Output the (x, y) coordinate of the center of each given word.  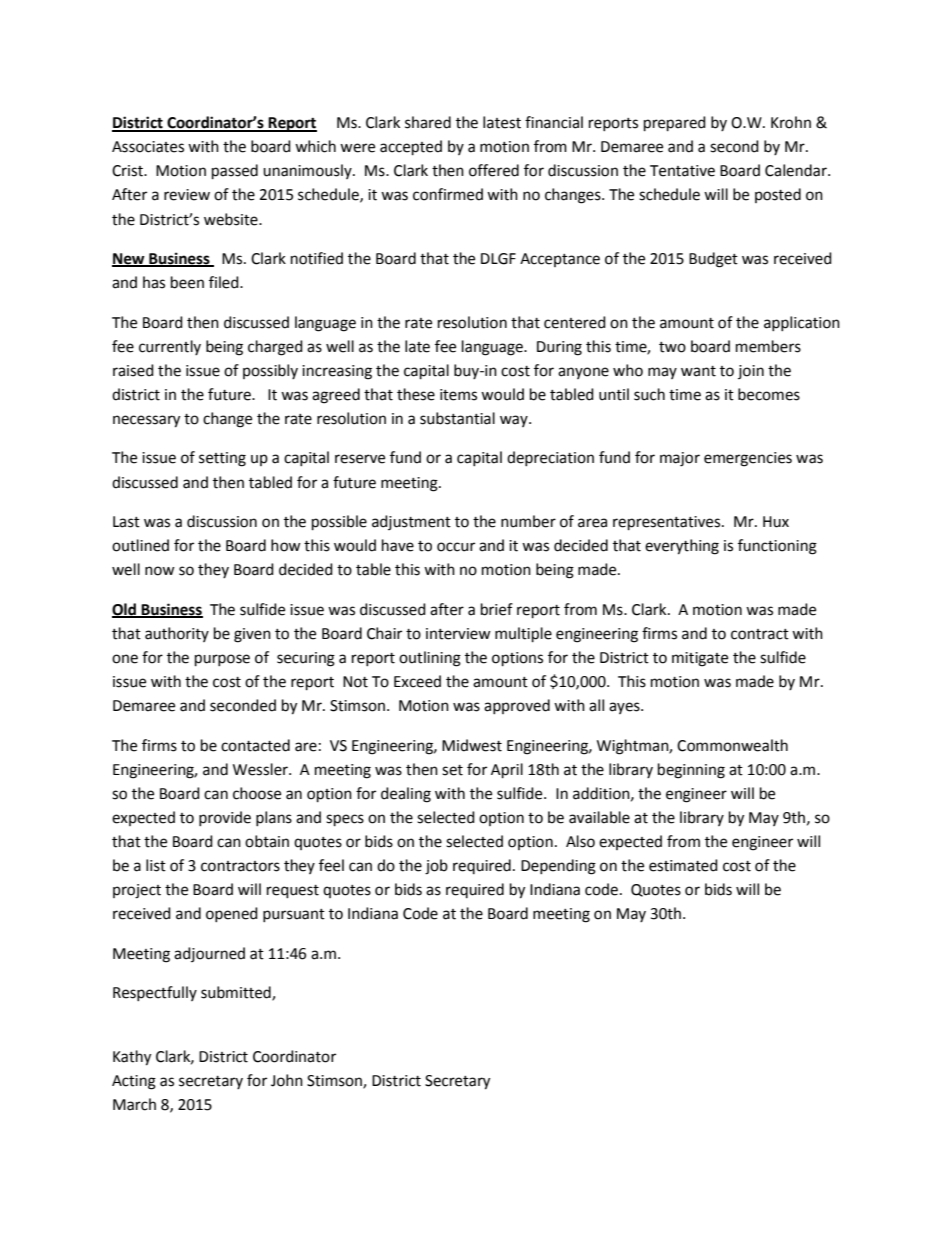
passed (235, 172)
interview (458, 634)
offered (494, 170)
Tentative (682, 171)
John (287, 1080)
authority (177, 634)
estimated (683, 865)
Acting (134, 1082)
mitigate (700, 659)
